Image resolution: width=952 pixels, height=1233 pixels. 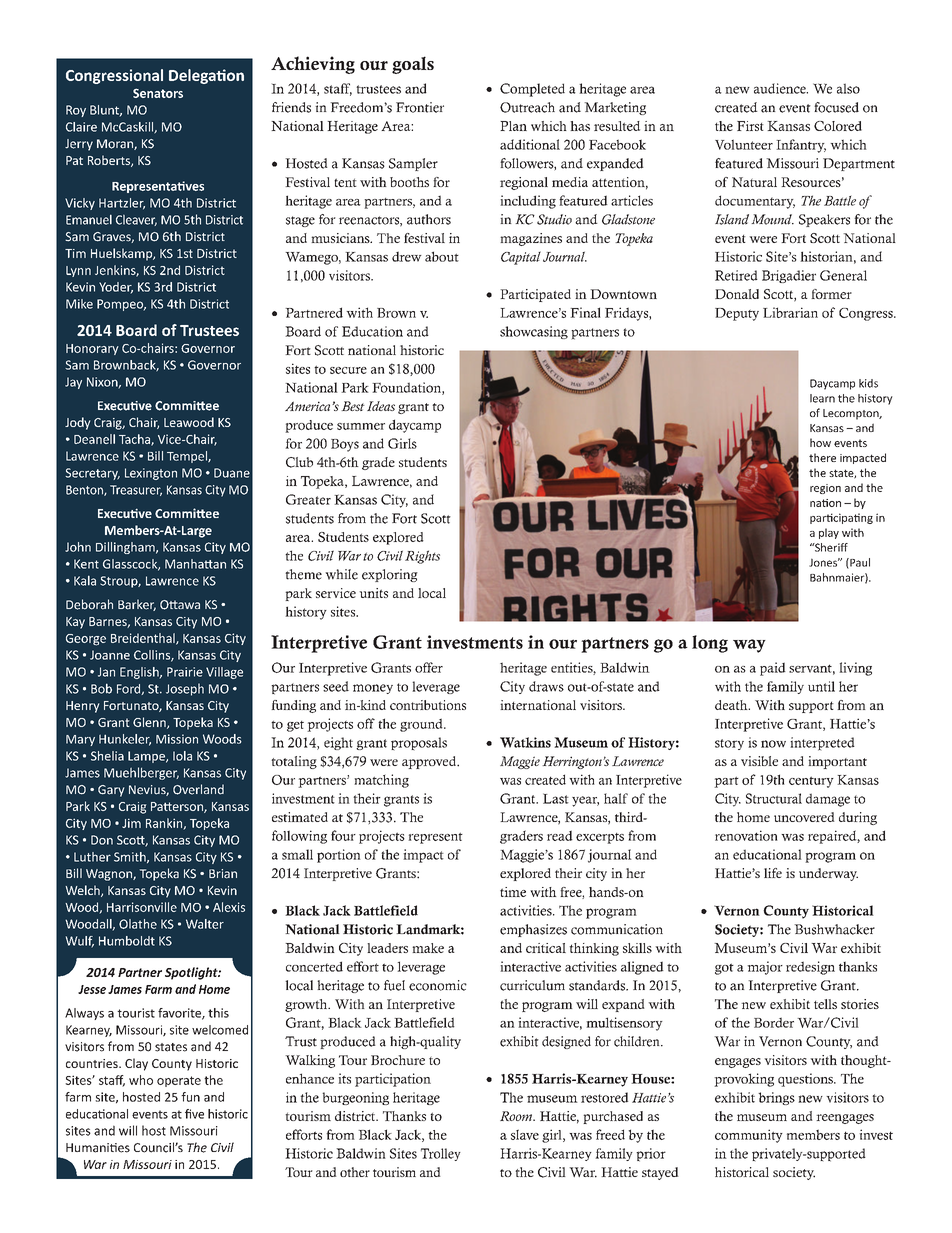 What do you see at coordinates (381, 406) in the screenshot?
I see `Ideas` at bounding box center [381, 406].
